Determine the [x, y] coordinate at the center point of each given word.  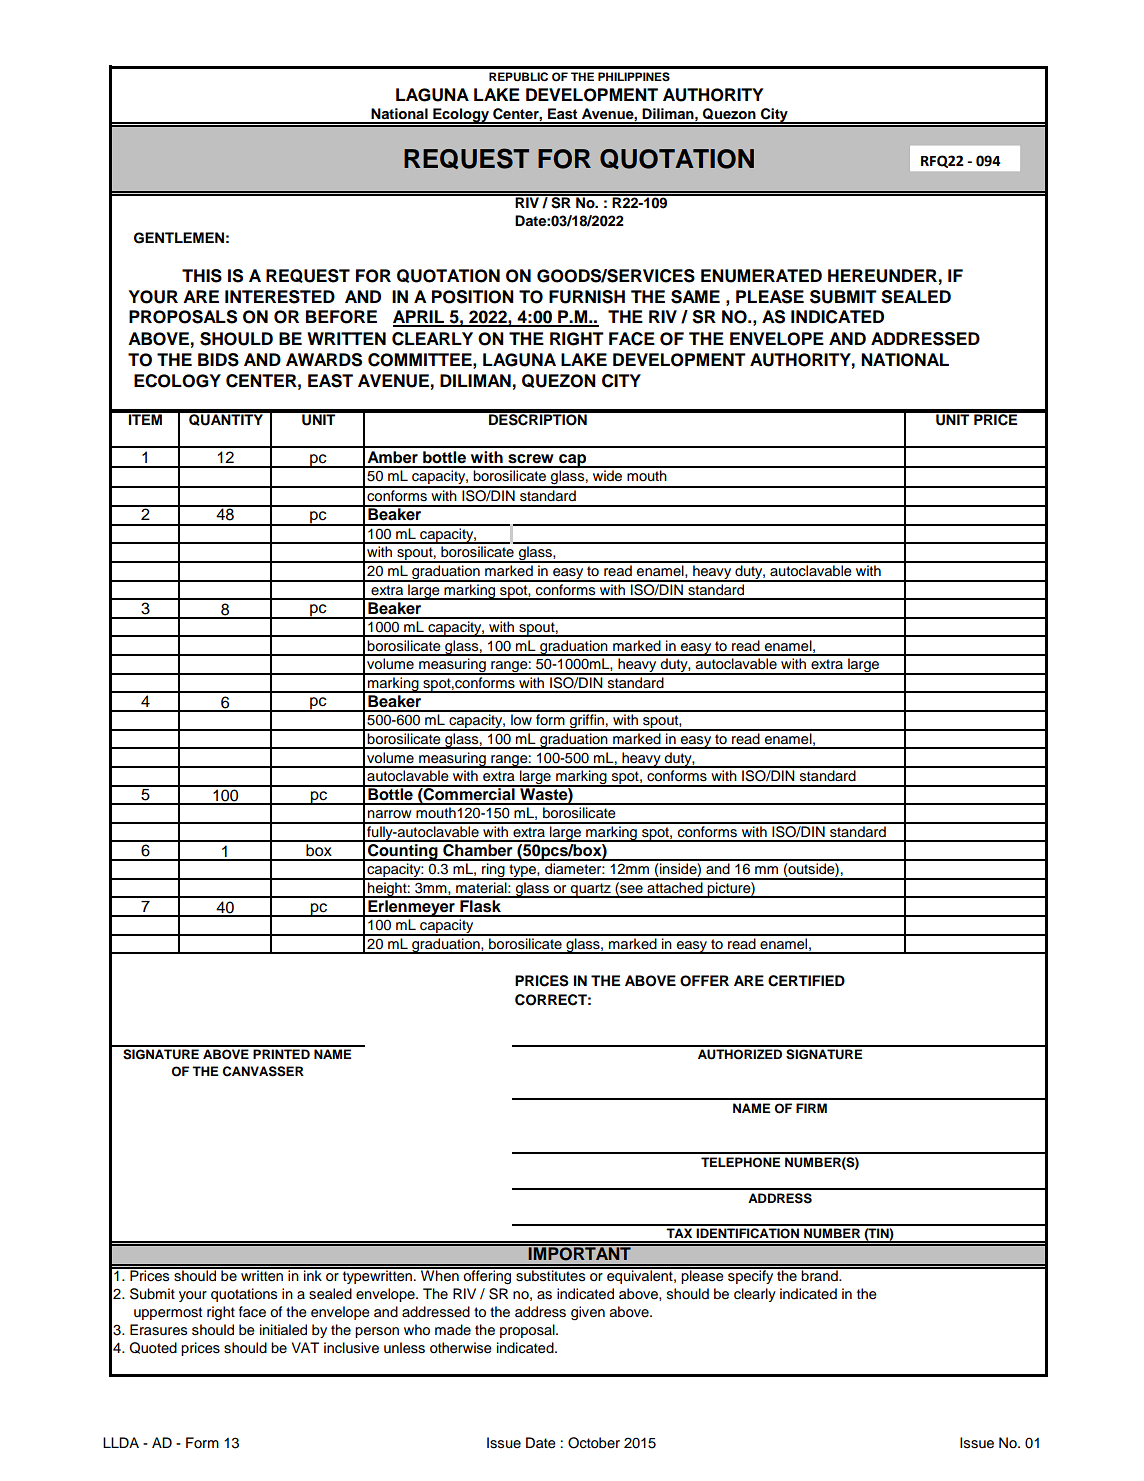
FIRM [811, 1108]
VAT [305, 1347]
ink [313, 1274]
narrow [390, 814]
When [440, 1274]
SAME [695, 297]
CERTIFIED [806, 981]
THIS [202, 276]
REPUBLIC [518, 77]
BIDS [218, 360]
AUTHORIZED [740, 1054]
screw [531, 459]
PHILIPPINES [634, 77]
